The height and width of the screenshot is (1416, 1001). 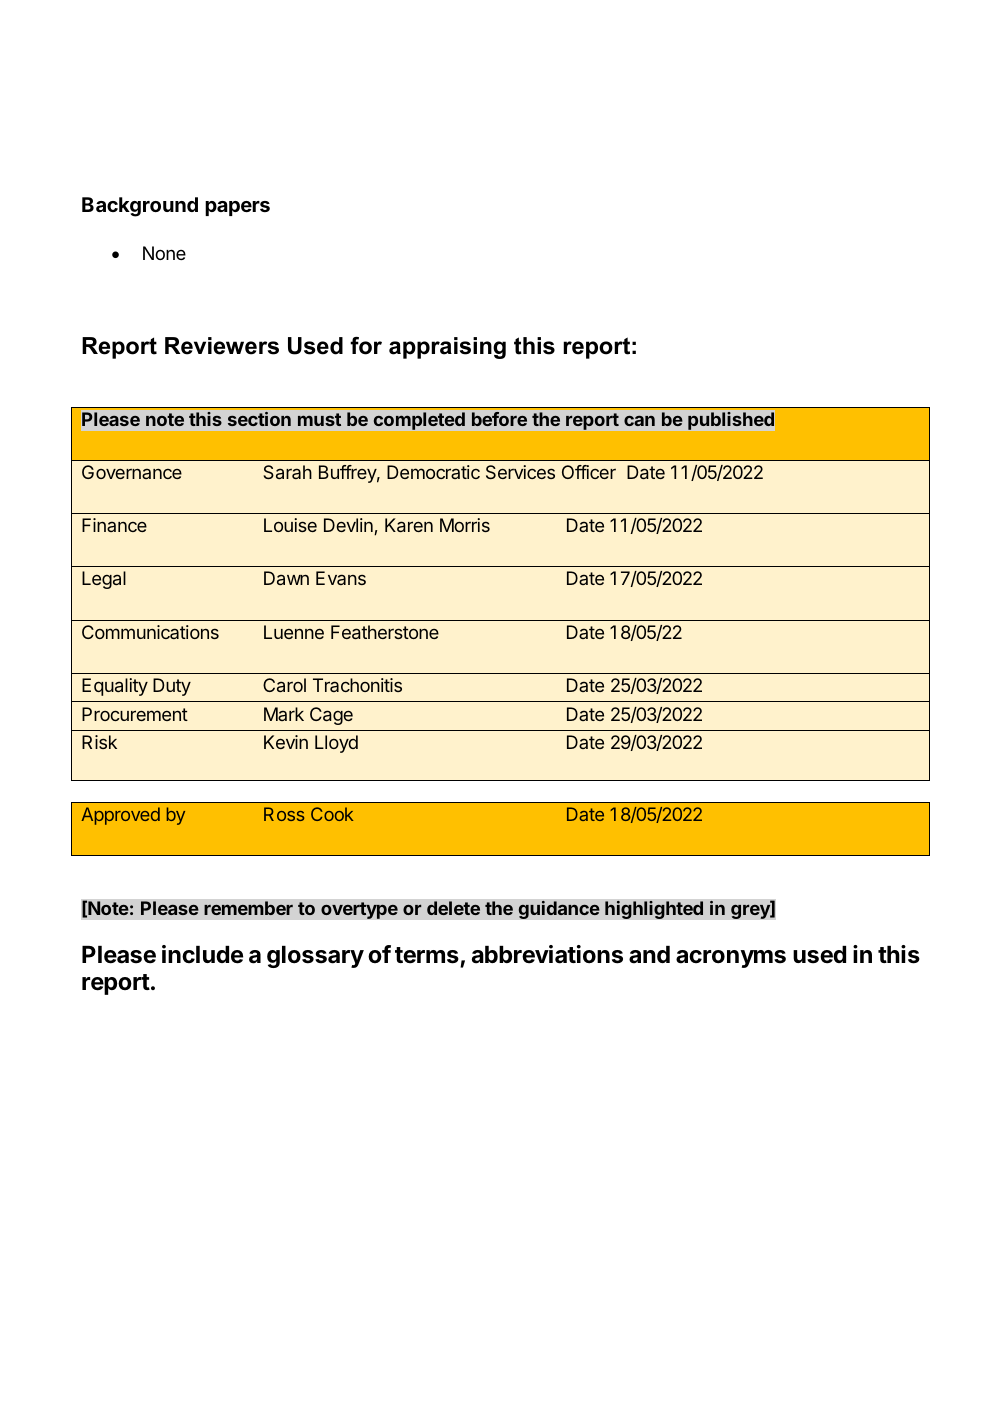 I want to click on Legal, so click(x=104, y=580).
